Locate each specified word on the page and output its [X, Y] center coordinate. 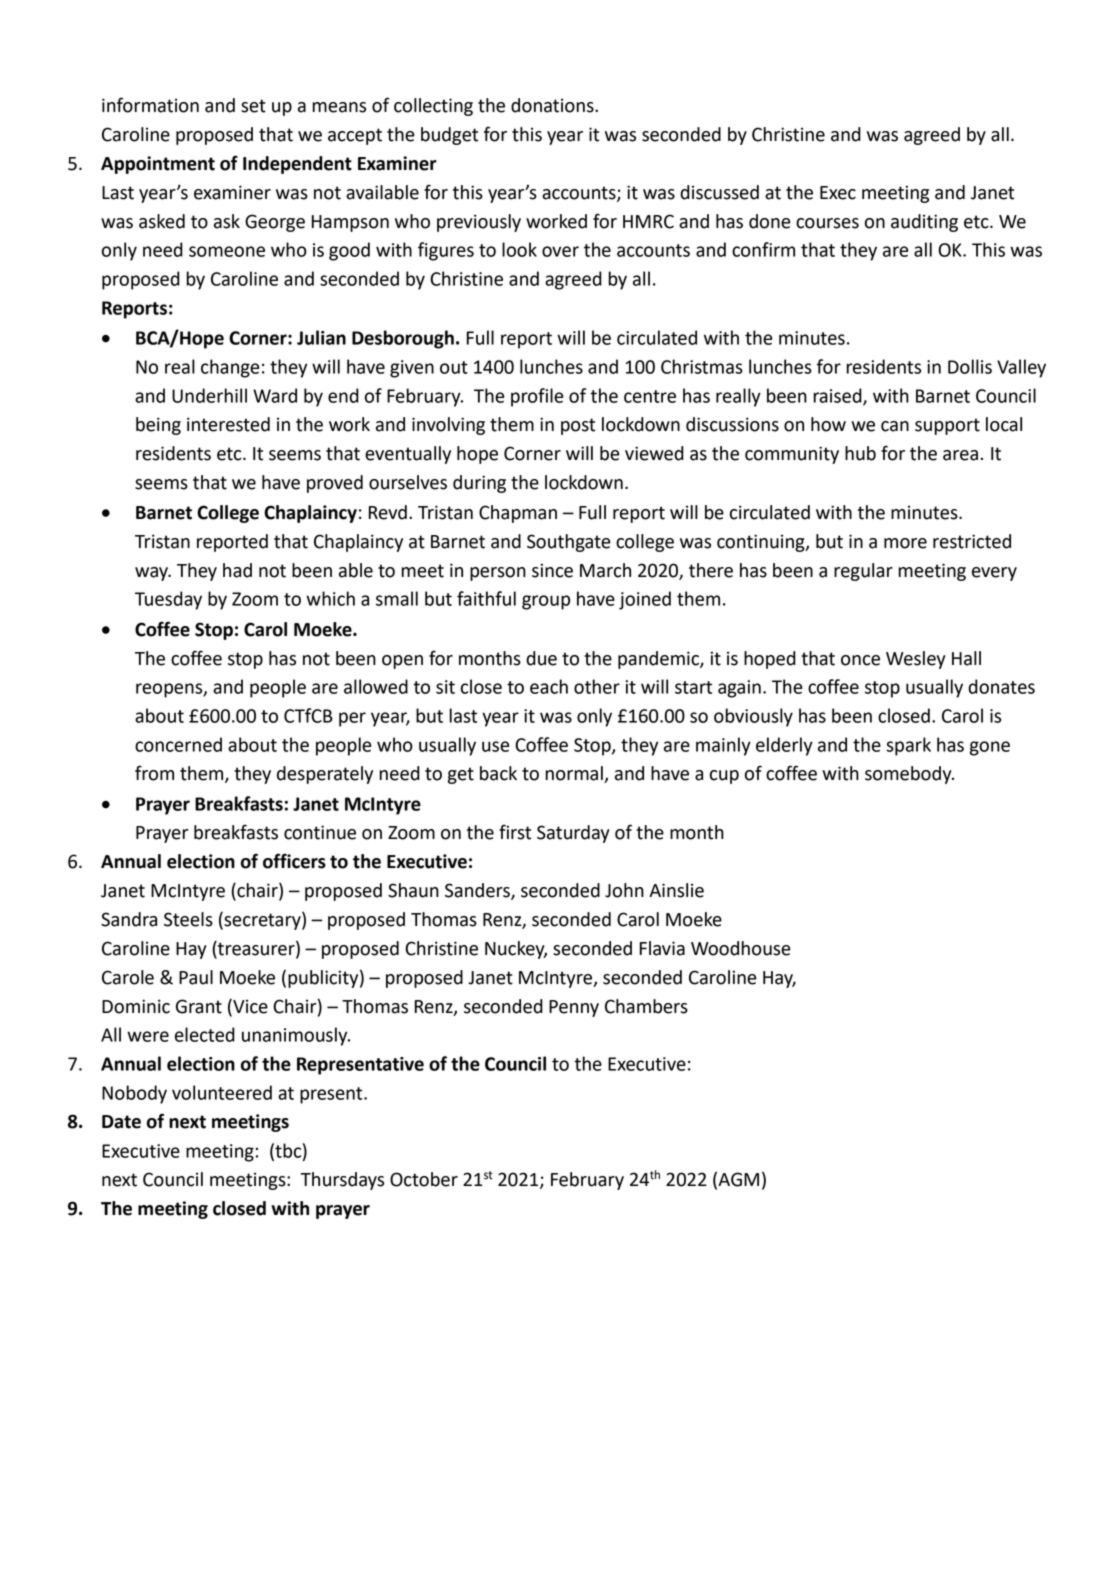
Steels [188, 919]
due [541, 658]
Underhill [209, 395]
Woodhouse [741, 948]
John [624, 890]
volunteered [222, 1092]
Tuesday [168, 600]
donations [553, 105]
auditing [924, 223]
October [424, 1179]
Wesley [916, 660]
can [895, 426]
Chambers [646, 1006]
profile [537, 397]
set [253, 106]
